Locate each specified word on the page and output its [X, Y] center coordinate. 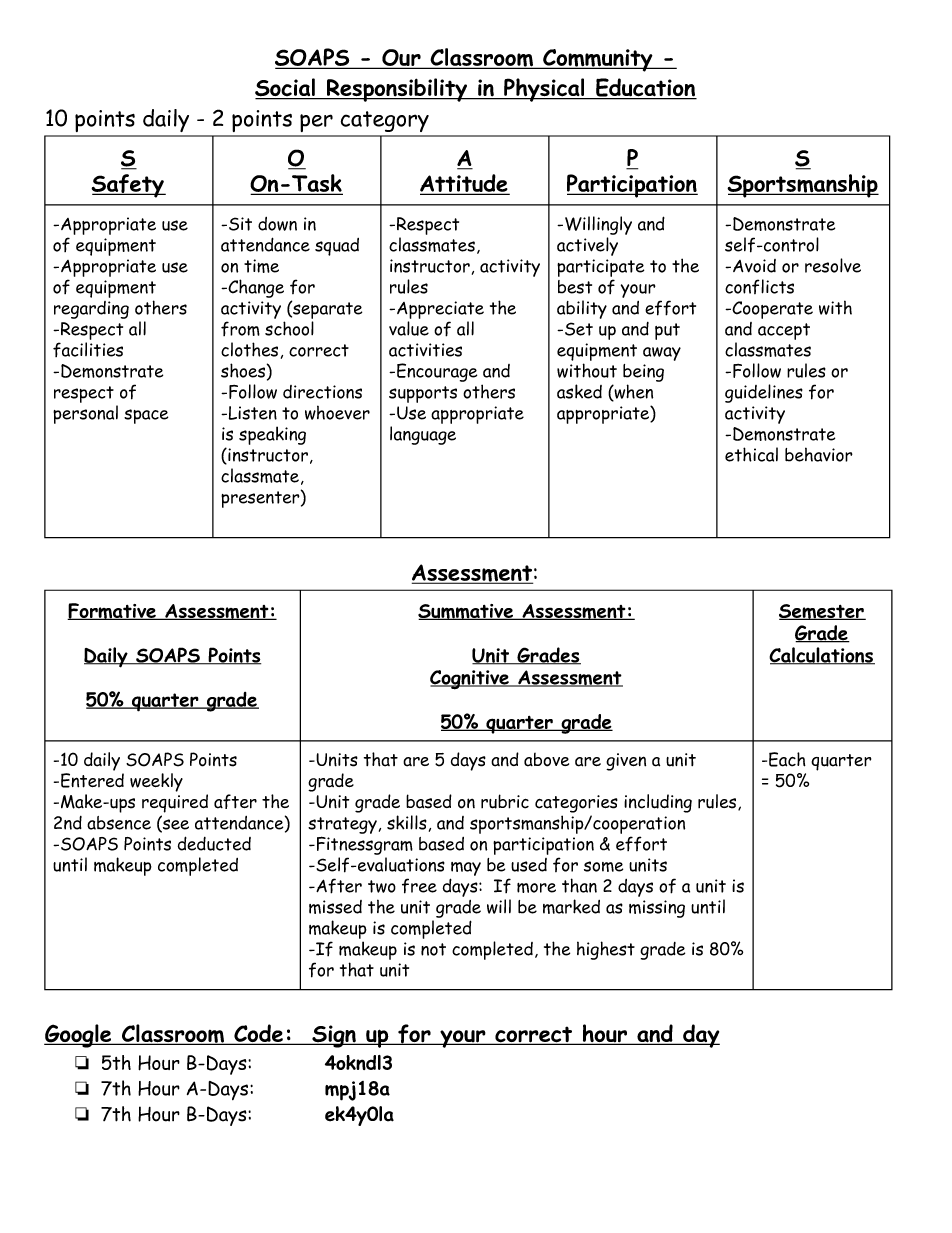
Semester [822, 612]
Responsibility [397, 90]
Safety [128, 186]
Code [259, 1034]
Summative [466, 612]
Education [645, 88]
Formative [112, 611]
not [433, 949]
